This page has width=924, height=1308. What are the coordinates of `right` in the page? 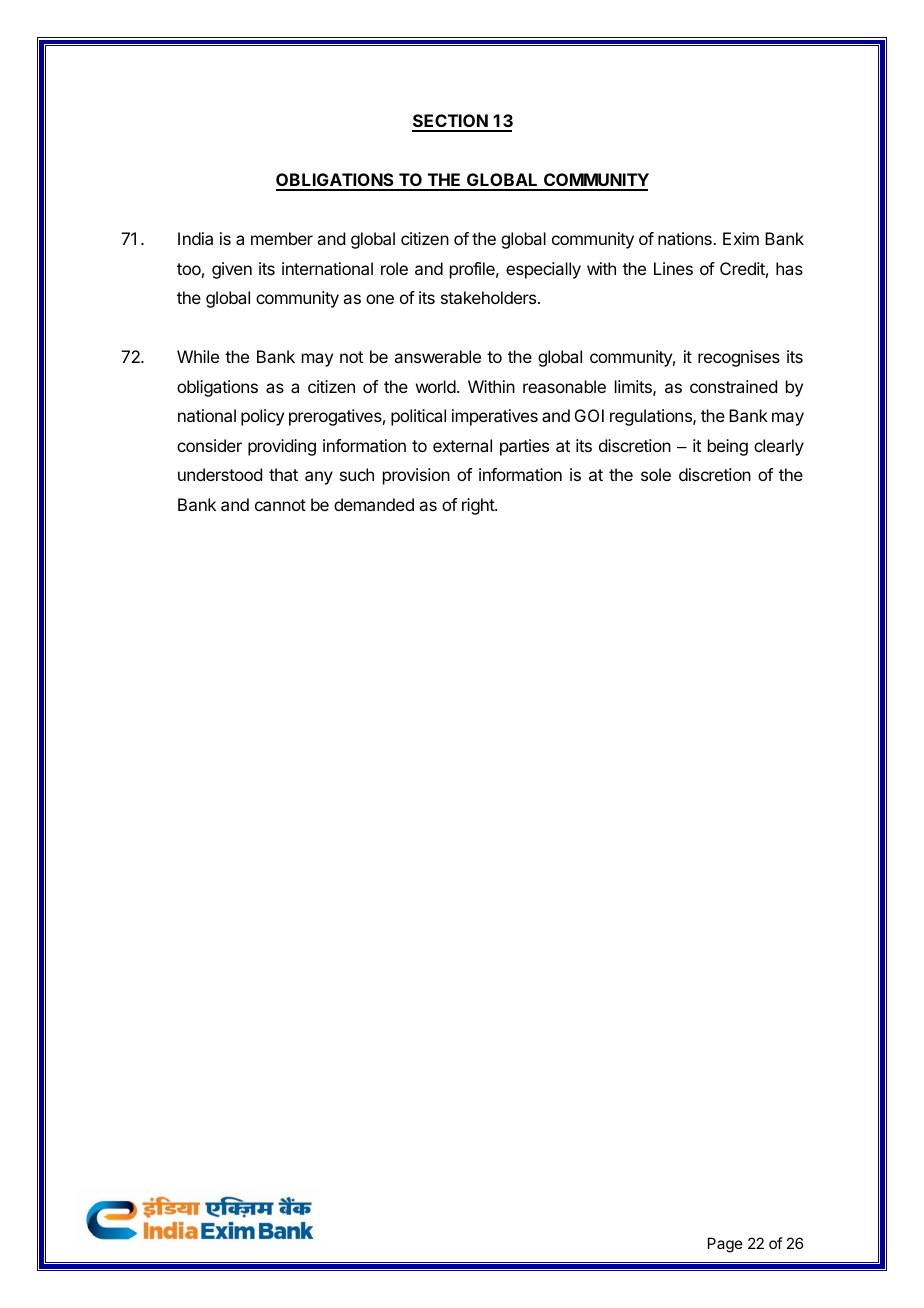 It's located at (479, 506).
